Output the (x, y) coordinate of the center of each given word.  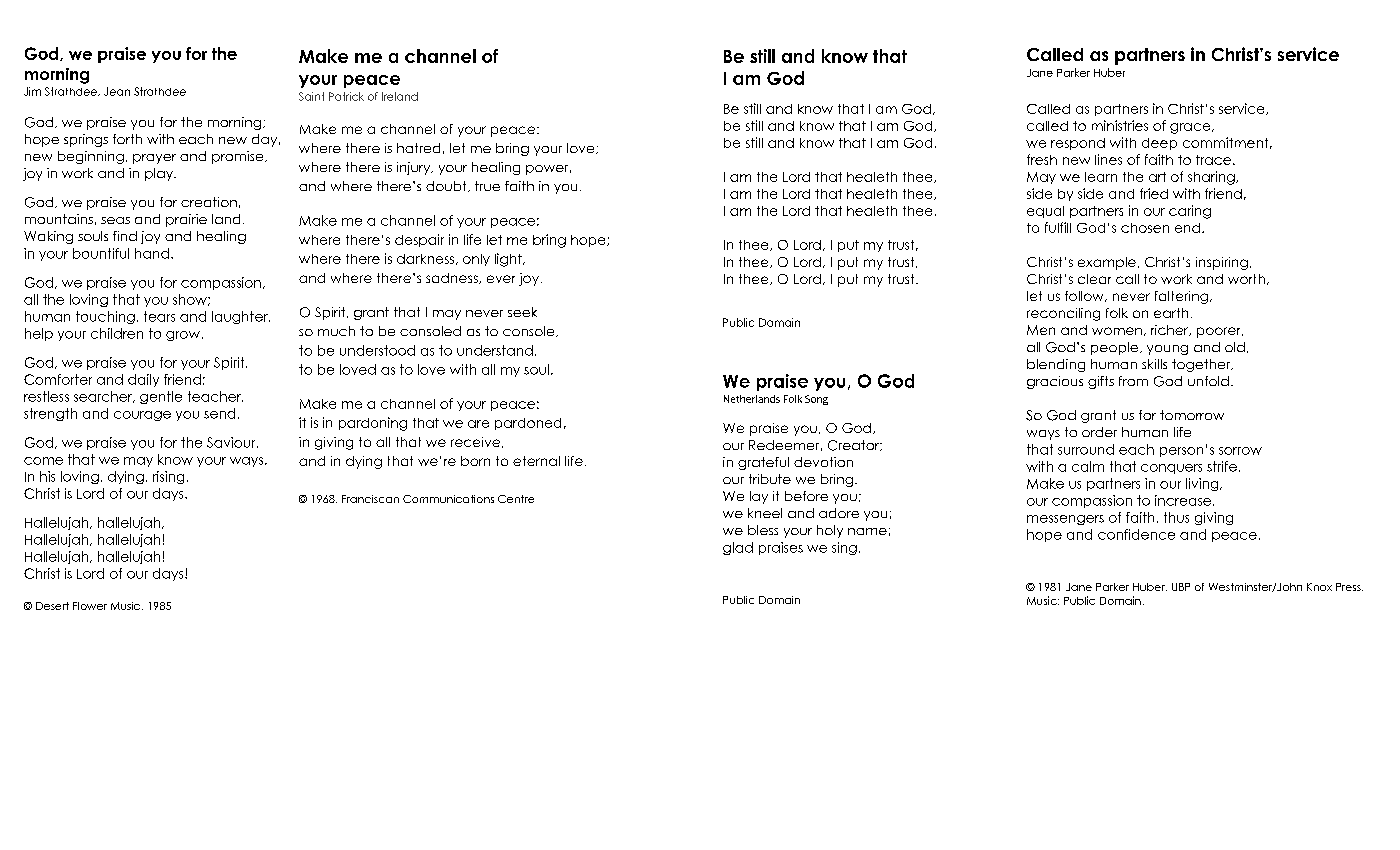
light (509, 260)
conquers (1171, 469)
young (1167, 350)
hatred (418, 148)
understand (495, 350)
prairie (186, 220)
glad (738, 548)
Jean (117, 91)
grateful (763, 463)
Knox (1319, 587)
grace (1191, 128)
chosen (1145, 228)
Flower (90, 606)
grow (183, 336)
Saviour (232, 442)
